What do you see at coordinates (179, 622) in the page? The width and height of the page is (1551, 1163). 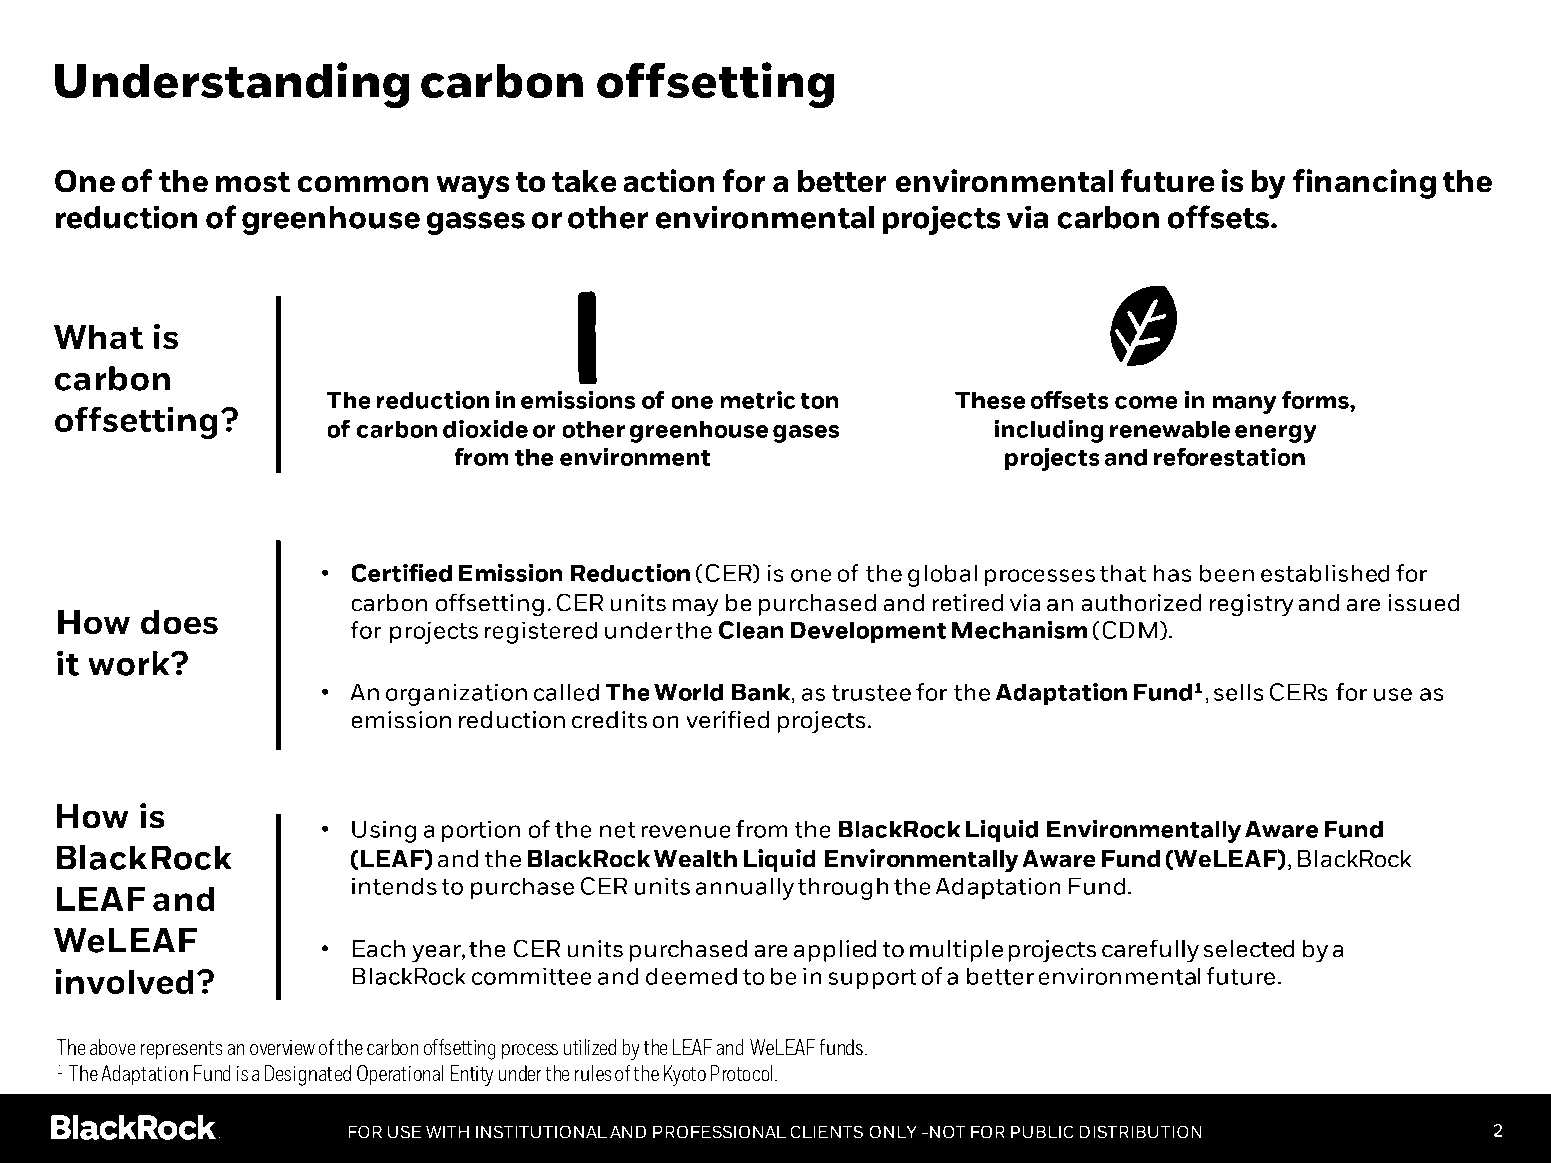 I see `does` at bounding box center [179, 622].
